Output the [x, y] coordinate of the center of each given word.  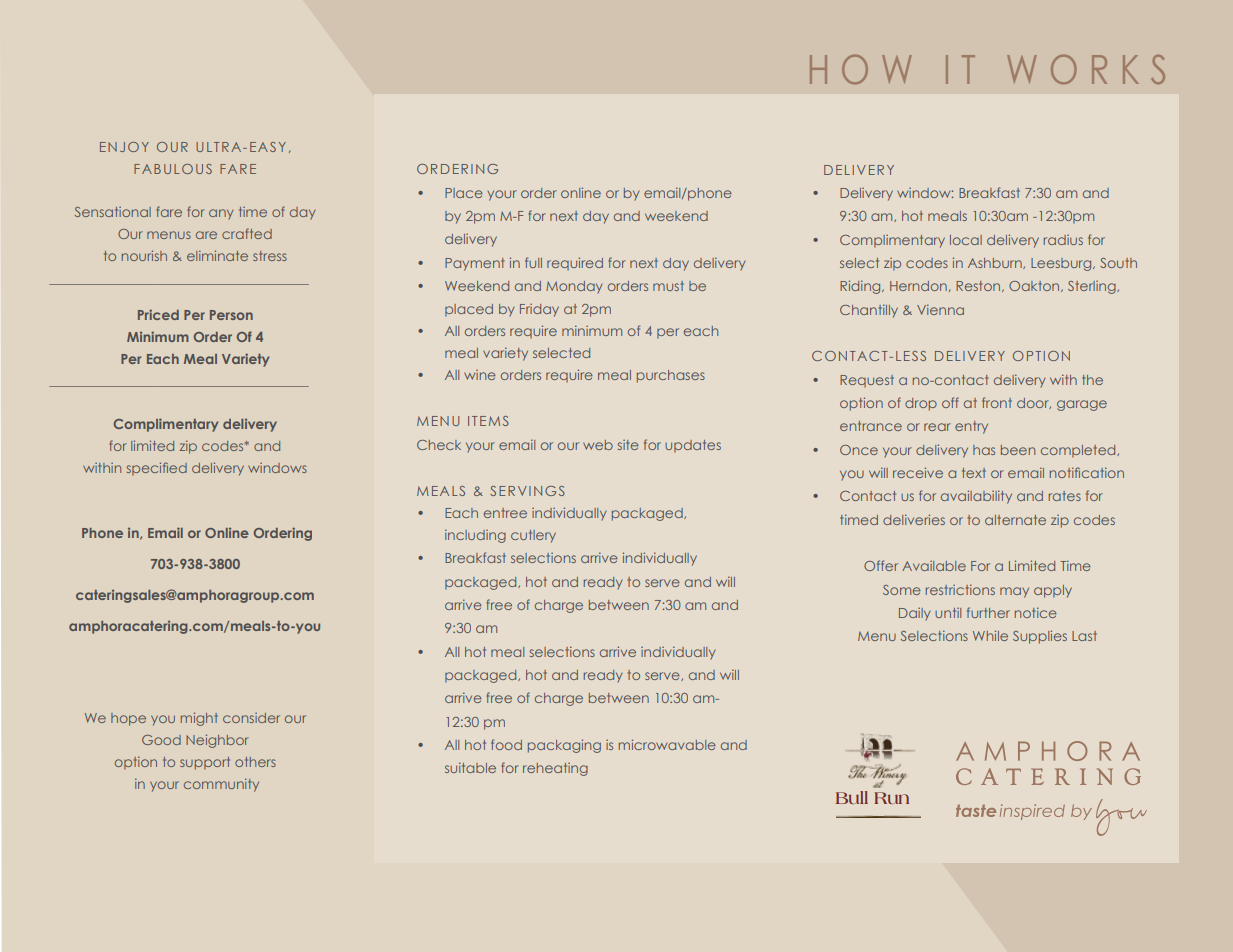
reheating [555, 769]
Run [891, 798]
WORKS [1086, 69]
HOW [861, 69]
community [221, 785]
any [221, 214]
